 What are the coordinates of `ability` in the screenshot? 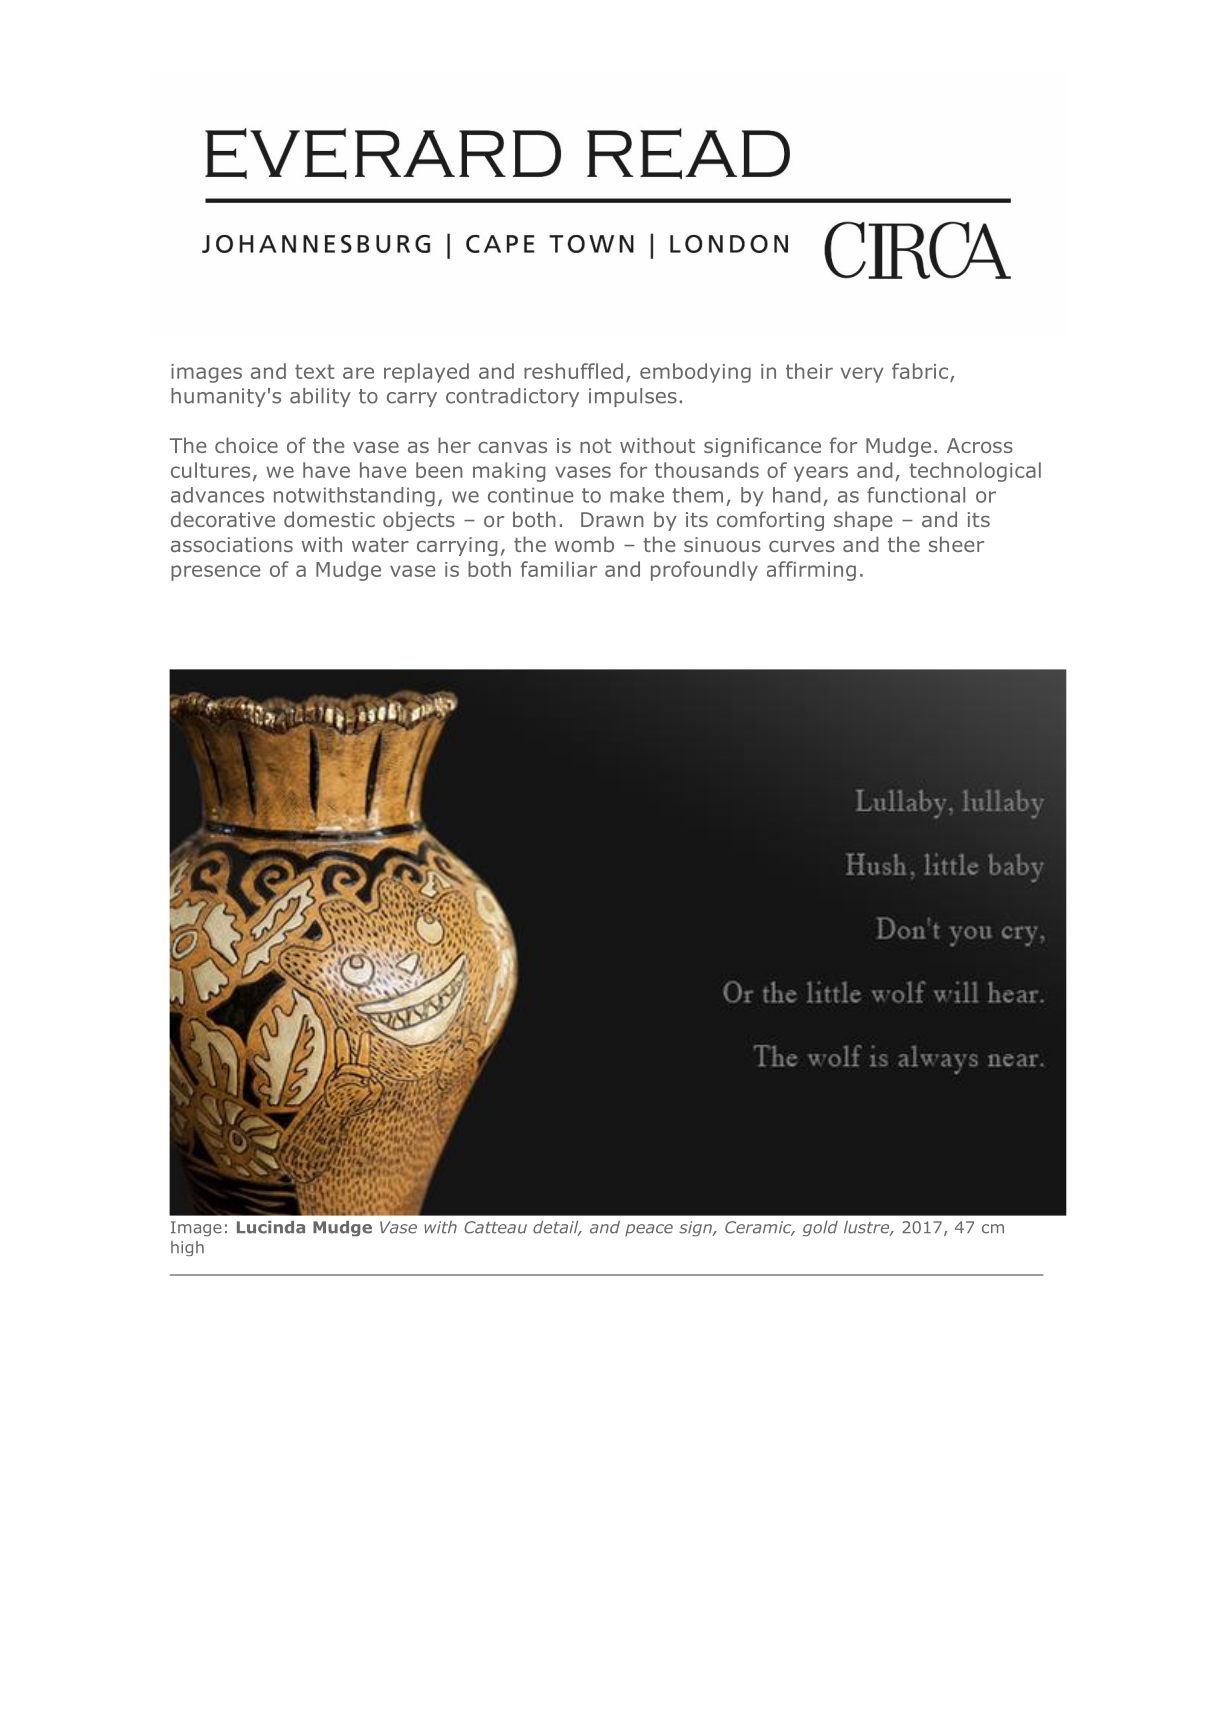 It's located at (320, 397).
